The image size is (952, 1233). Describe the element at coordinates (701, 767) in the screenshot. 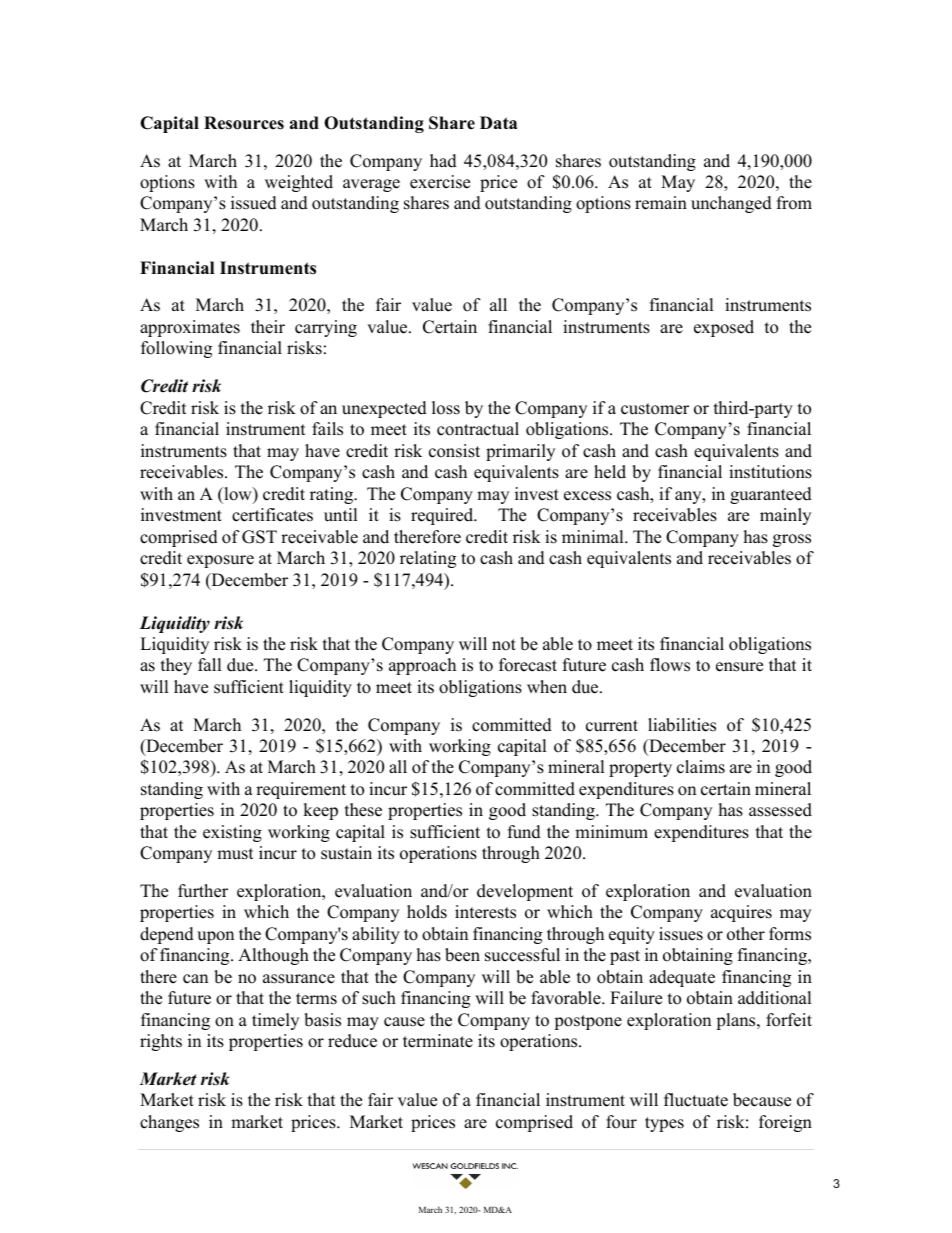

I see `claims` at that location.
